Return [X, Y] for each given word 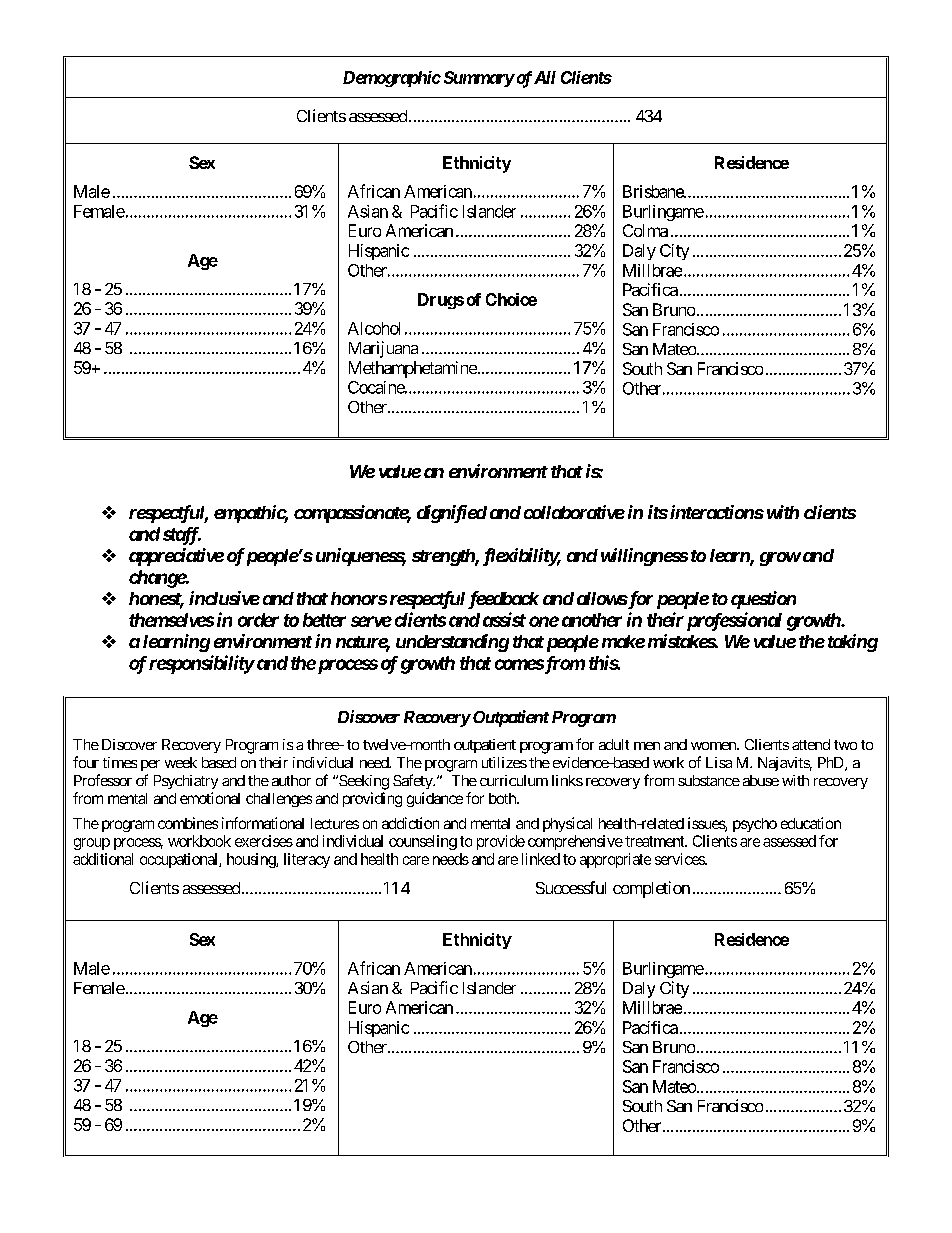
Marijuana [383, 349]
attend [811, 744]
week [181, 762]
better [324, 620]
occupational [180, 860]
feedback [503, 600]
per [150, 765]
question [763, 600]
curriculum [514, 780]
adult [614, 744]
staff [182, 536]
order [258, 620]
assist [504, 619]
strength [444, 557]
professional [734, 621]
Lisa [719, 762]
